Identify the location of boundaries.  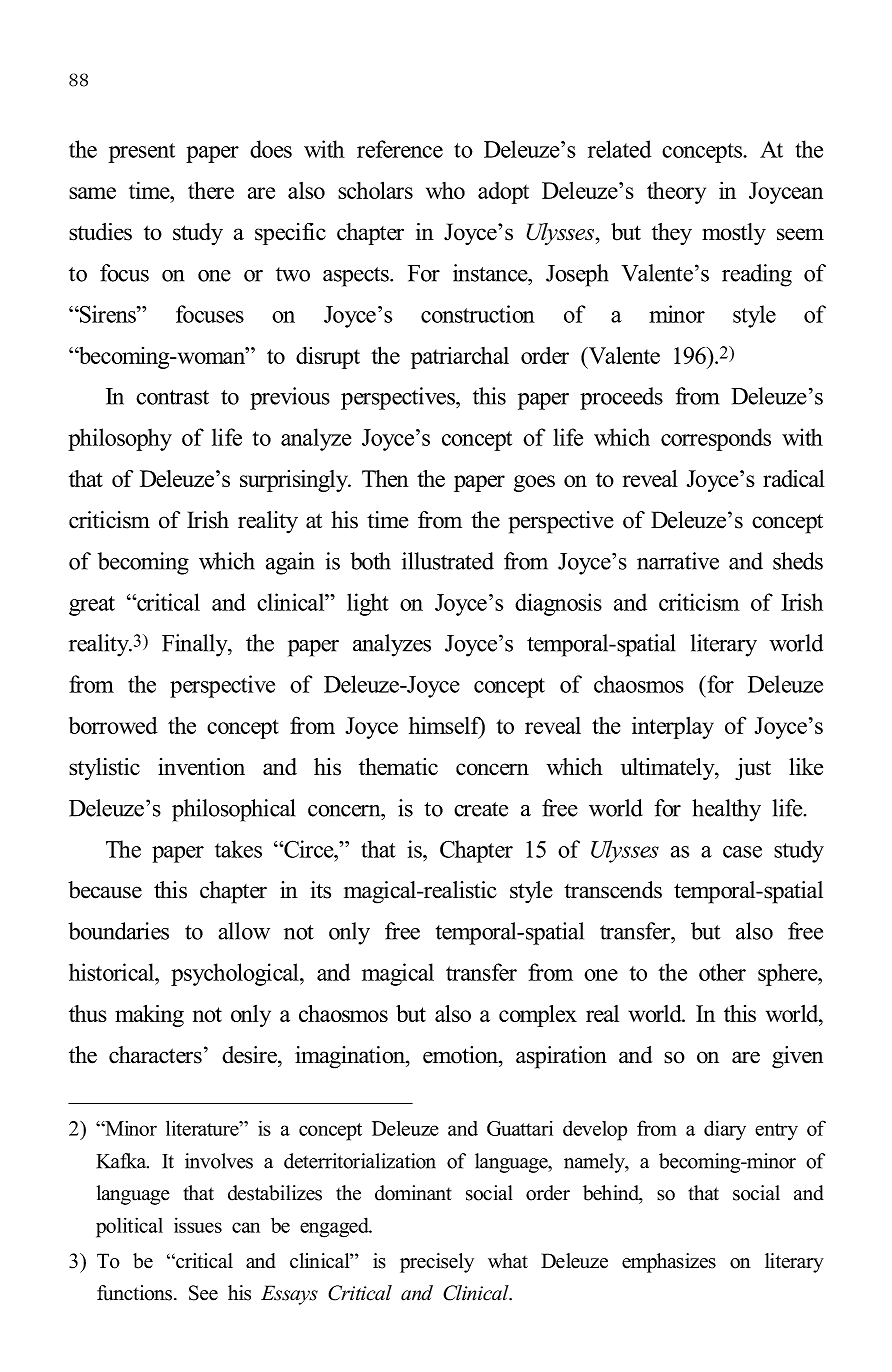
(118, 931).
